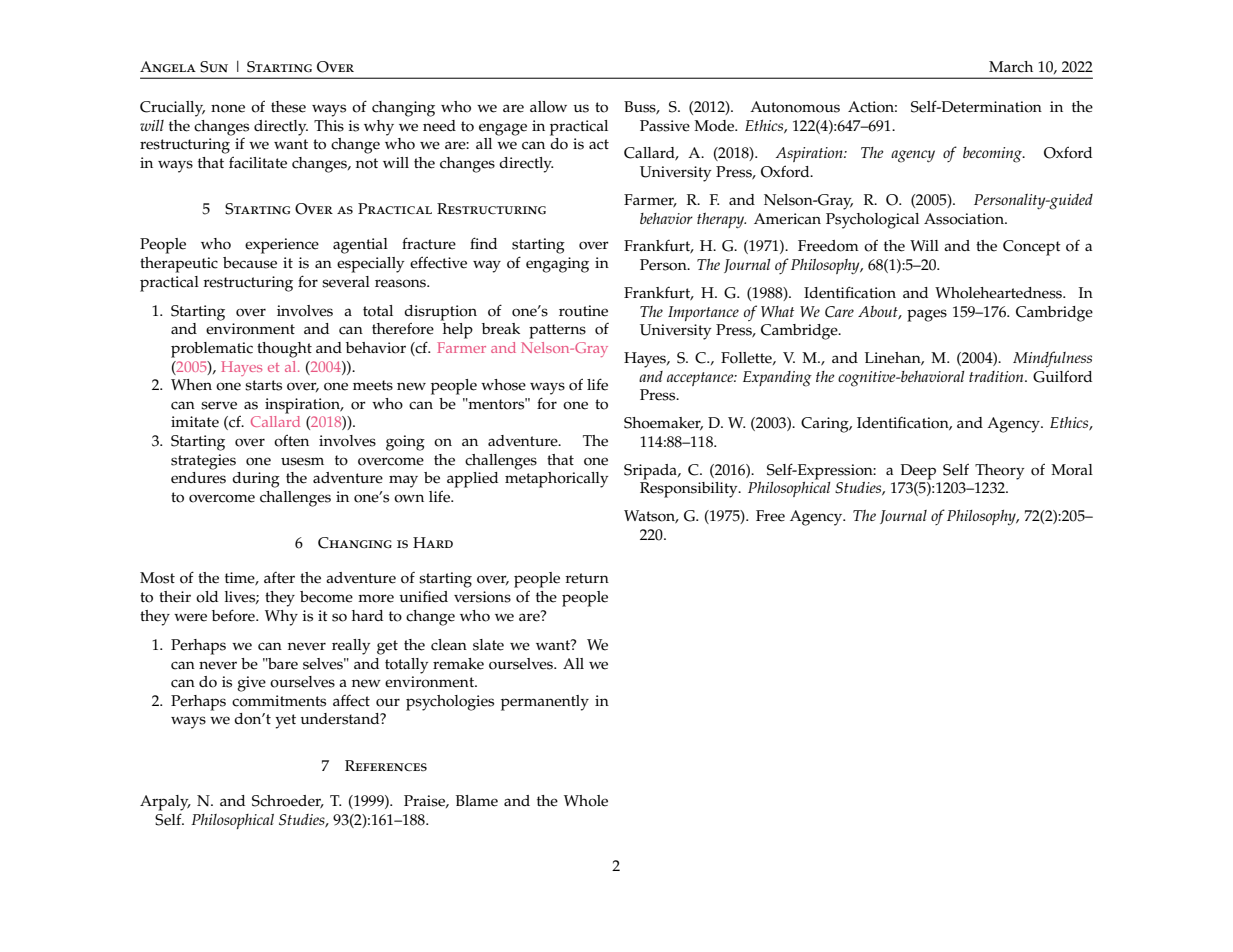 Image resolution: width=1233 pixels, height=952 pixels. I want to click on March, so click(1011, 67).
